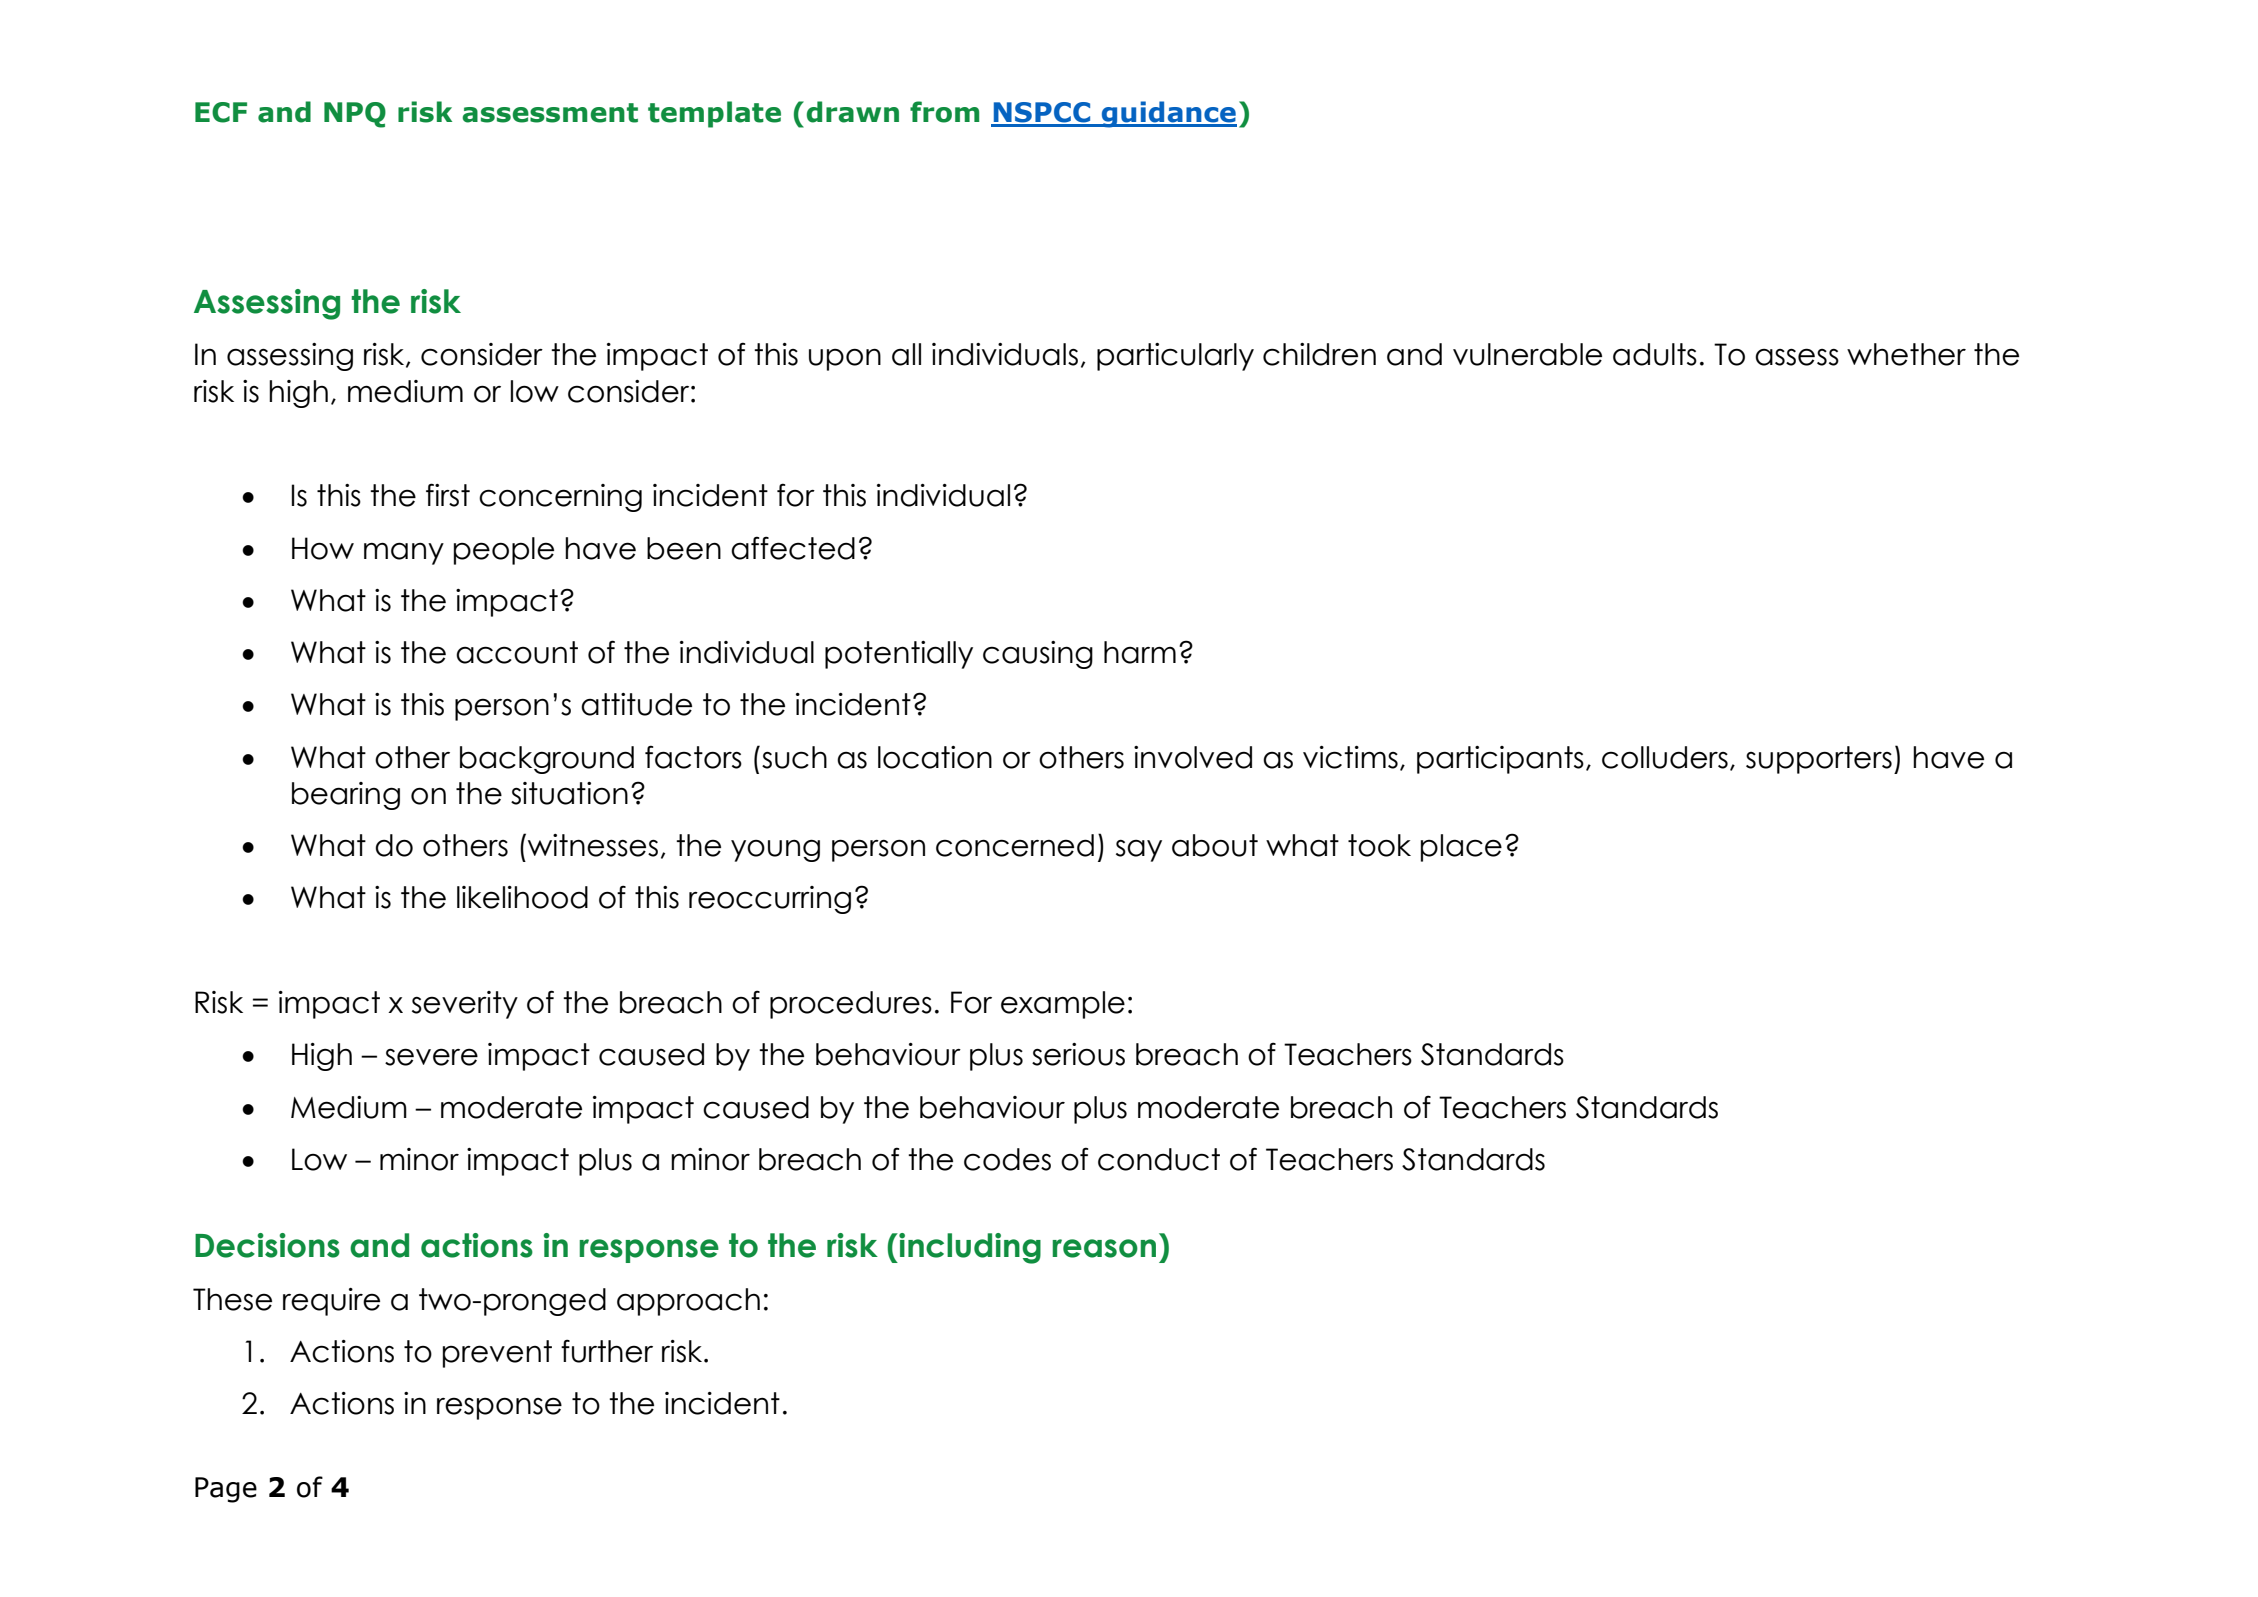 This page has height=1597, width=2258. I want to click on particularly, so click(1175, 357).
